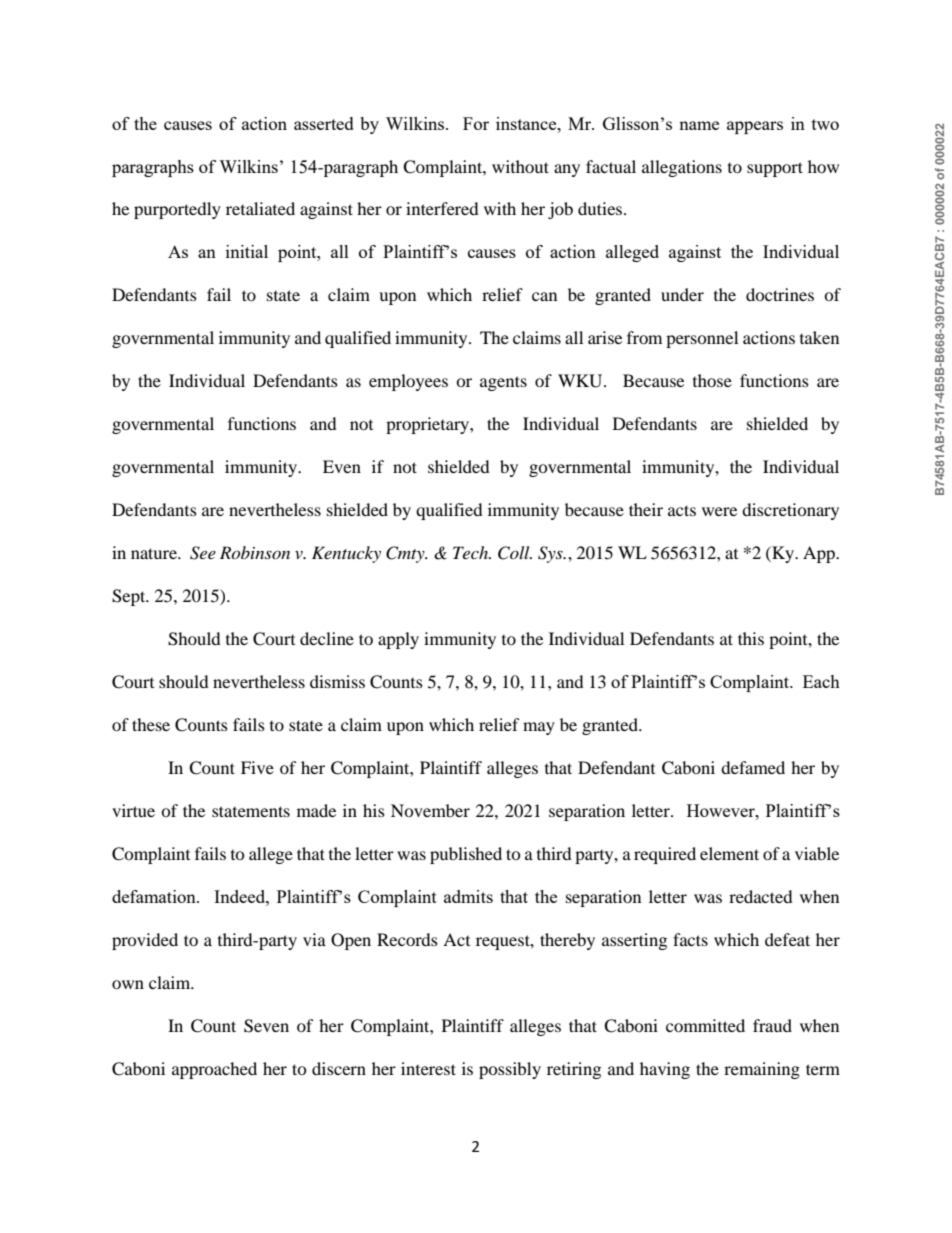  I want to click on fraud, so click(772, 1025).
